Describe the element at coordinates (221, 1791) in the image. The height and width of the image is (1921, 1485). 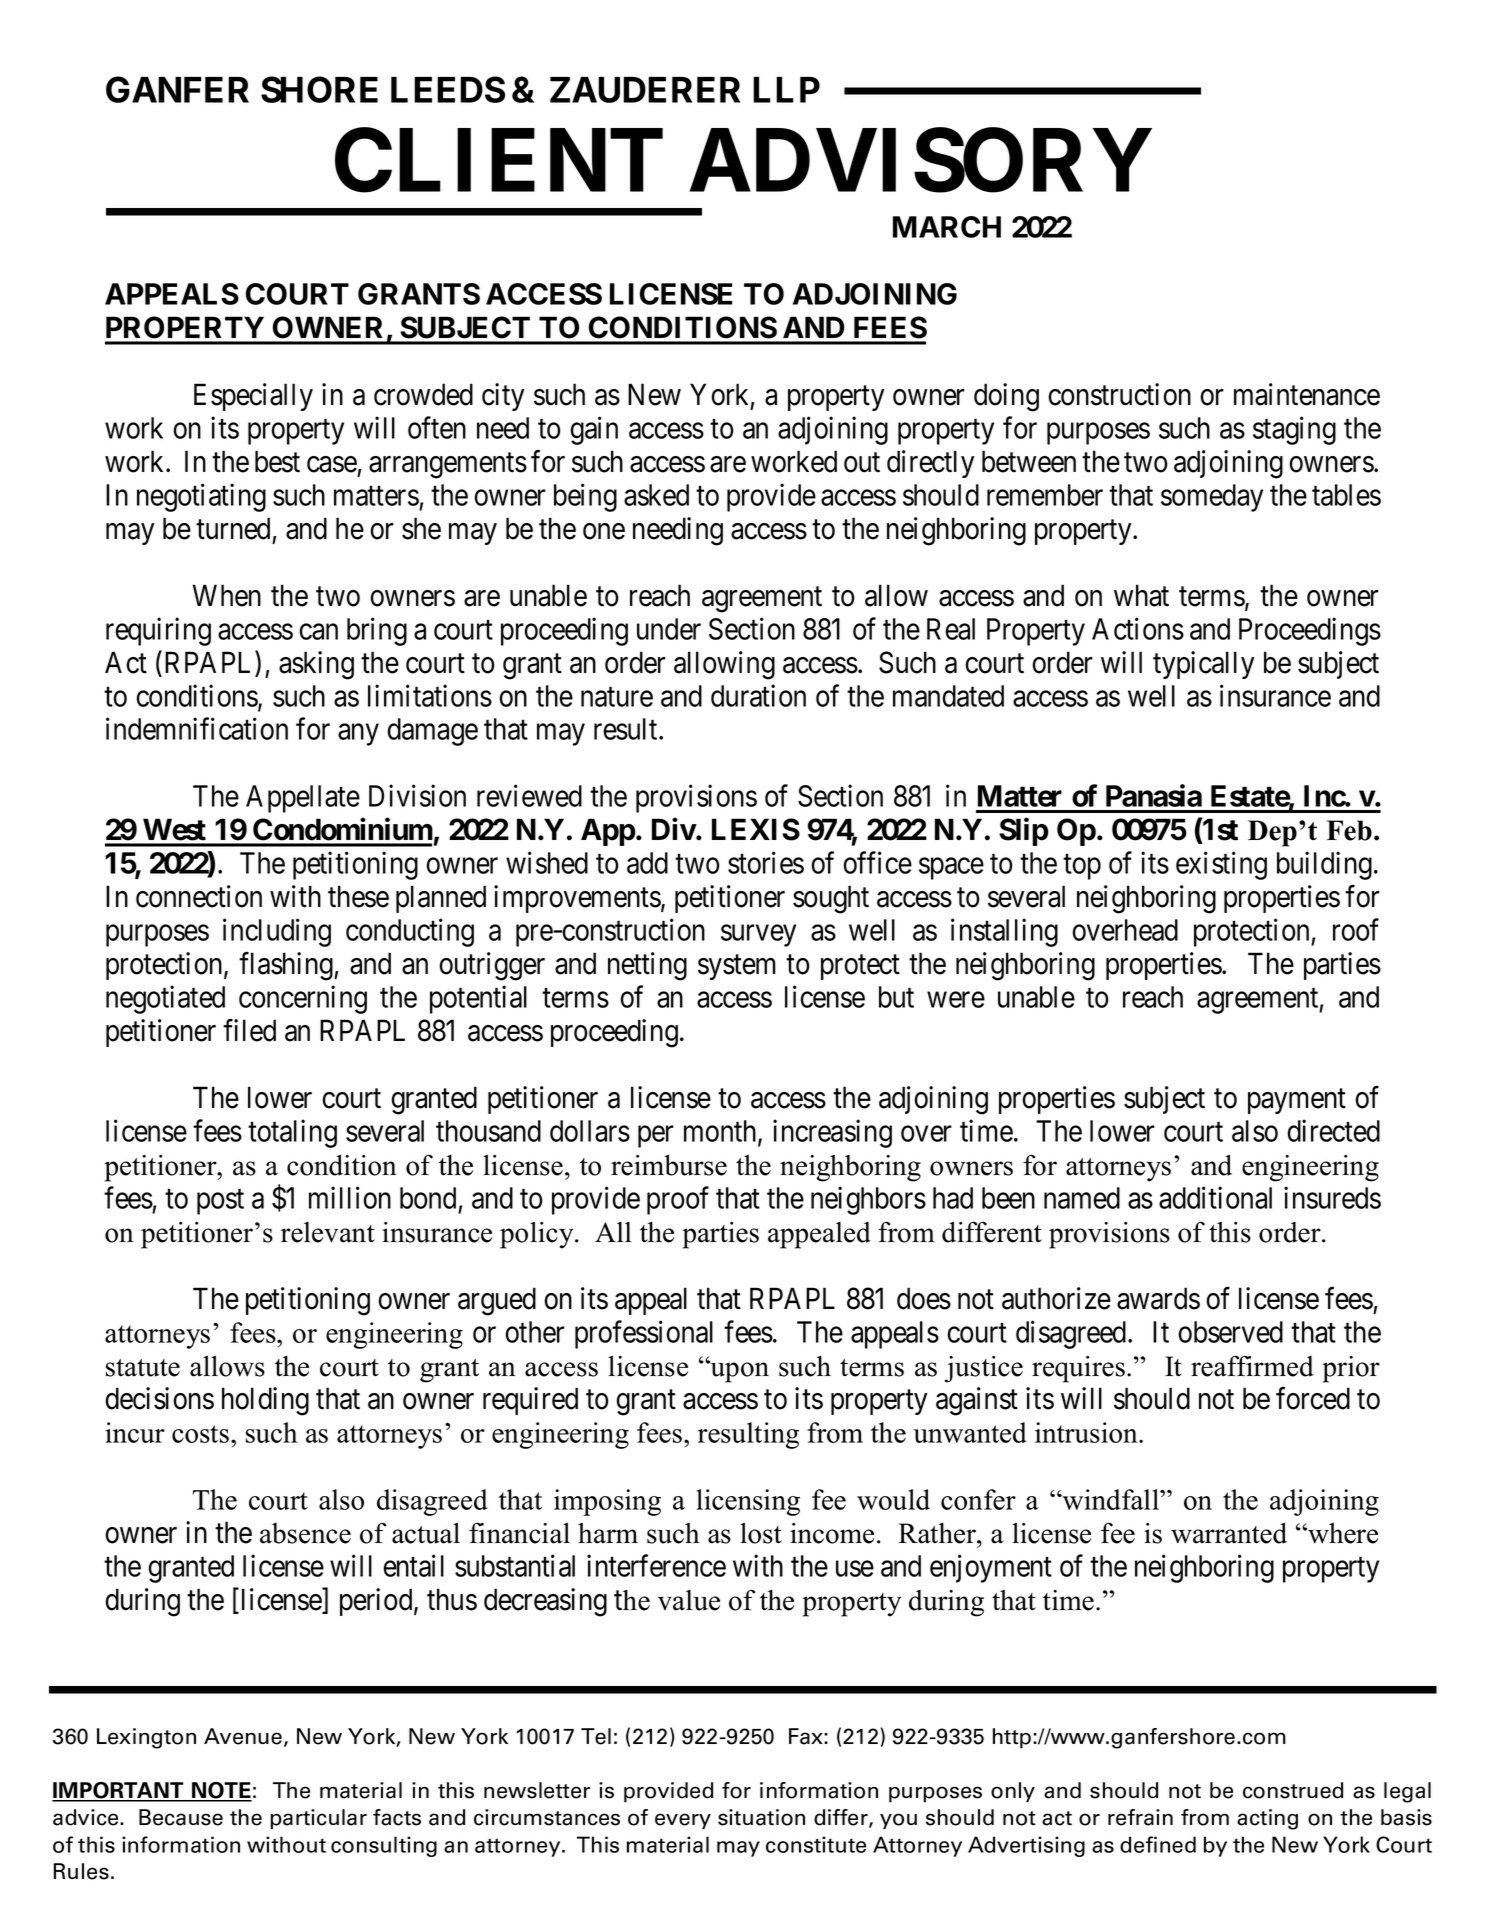
I see `NOTE` at that location.
